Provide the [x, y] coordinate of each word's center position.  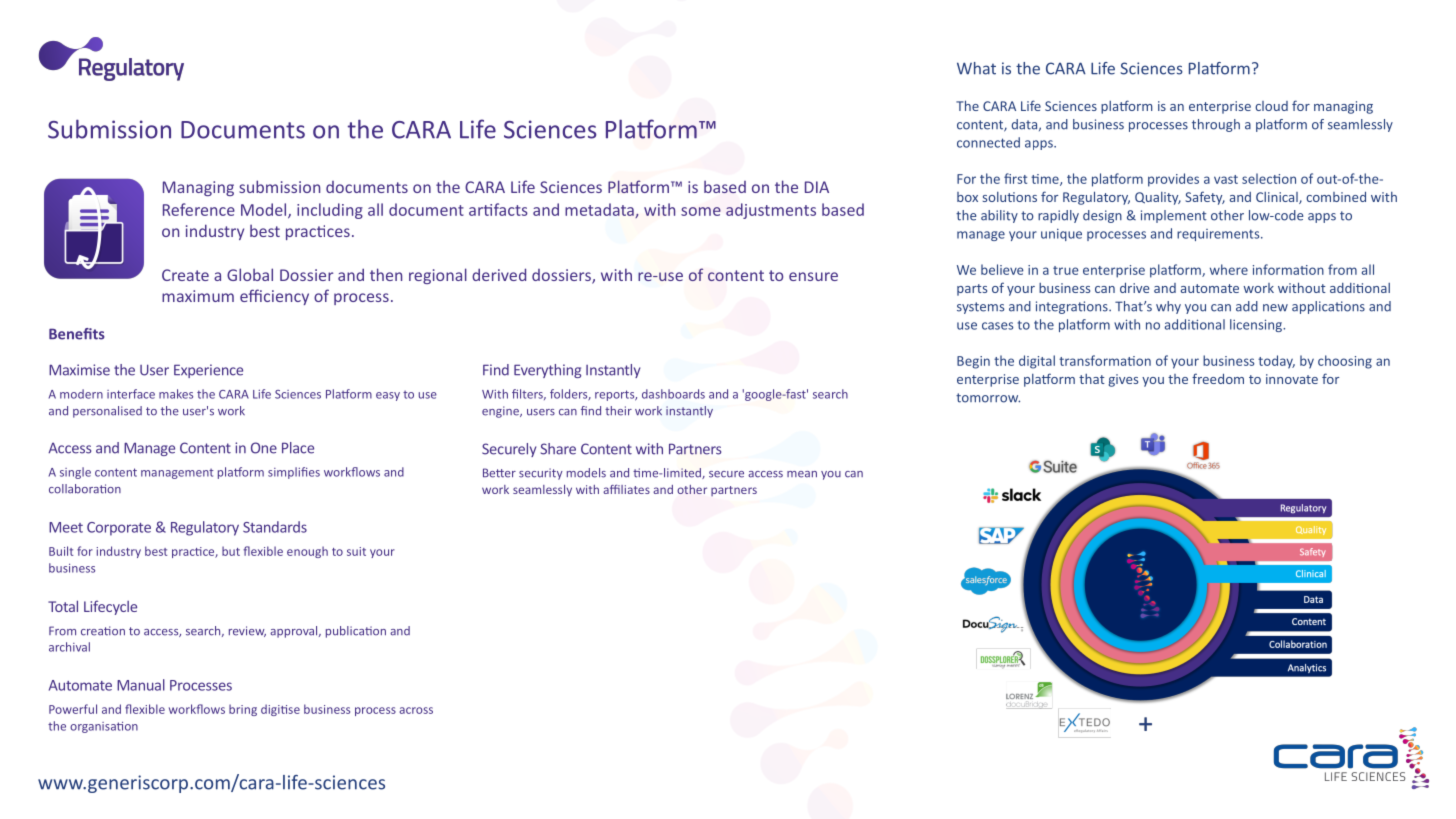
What [976, 68]
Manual [141, 685]
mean [802, 474]
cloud [1271, 106]
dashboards [673, 394]
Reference [199, 209]
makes [176, 394]
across [416, 710]
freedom [1218, 378]
